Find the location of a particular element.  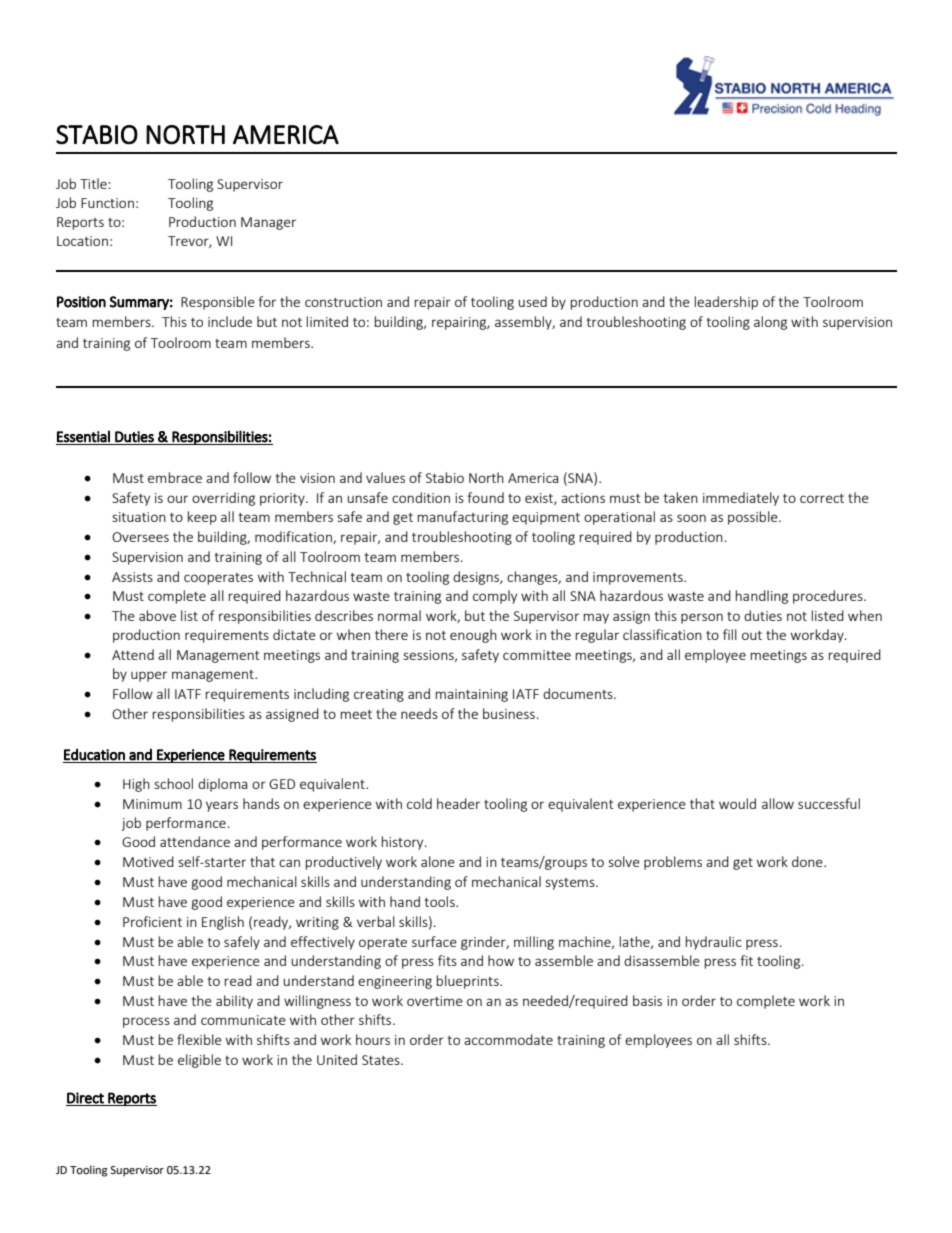

eligible is located at coordinates (199, 1061).
